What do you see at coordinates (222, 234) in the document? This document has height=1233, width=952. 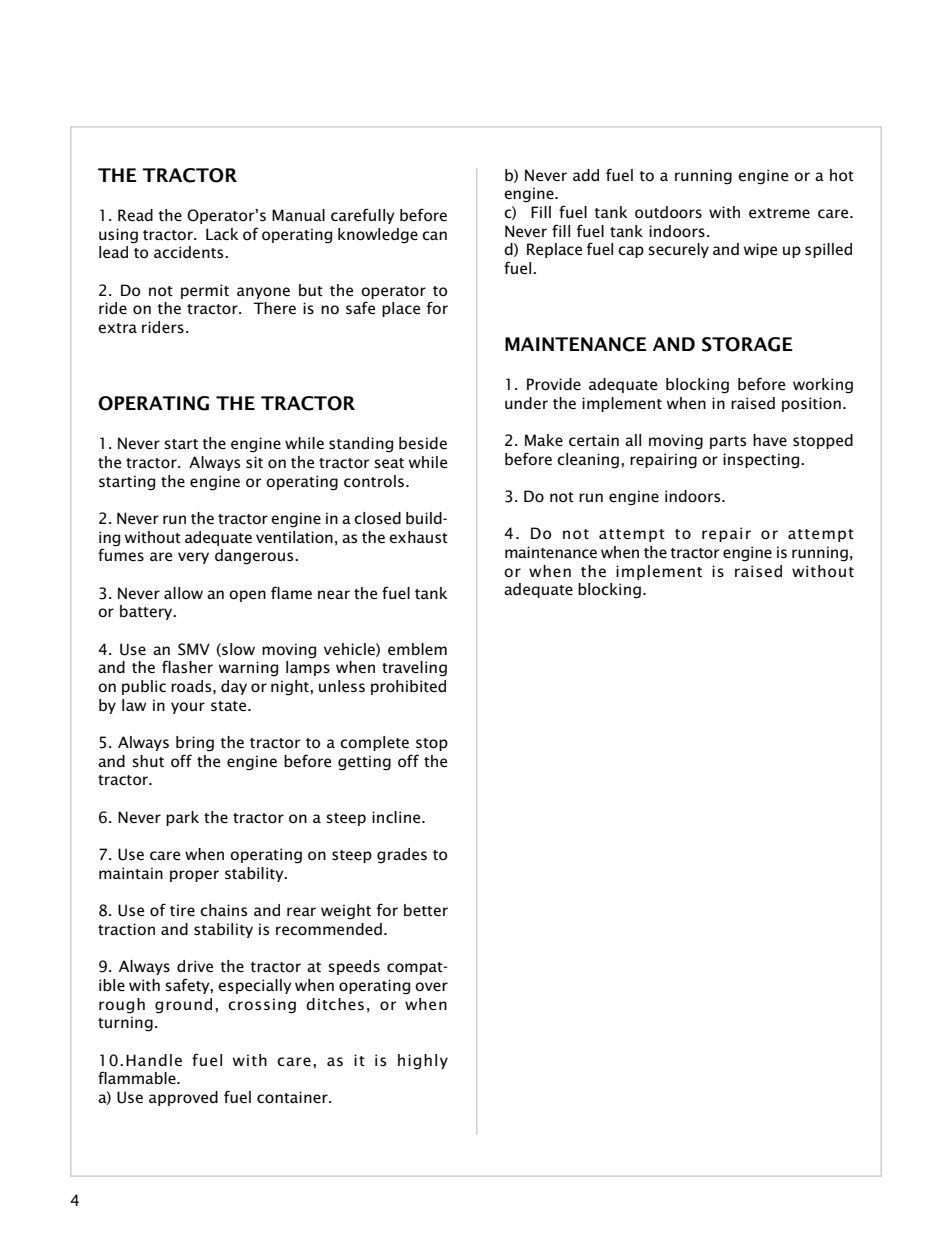 I see `Lack` at bounding box center [222, 234].
